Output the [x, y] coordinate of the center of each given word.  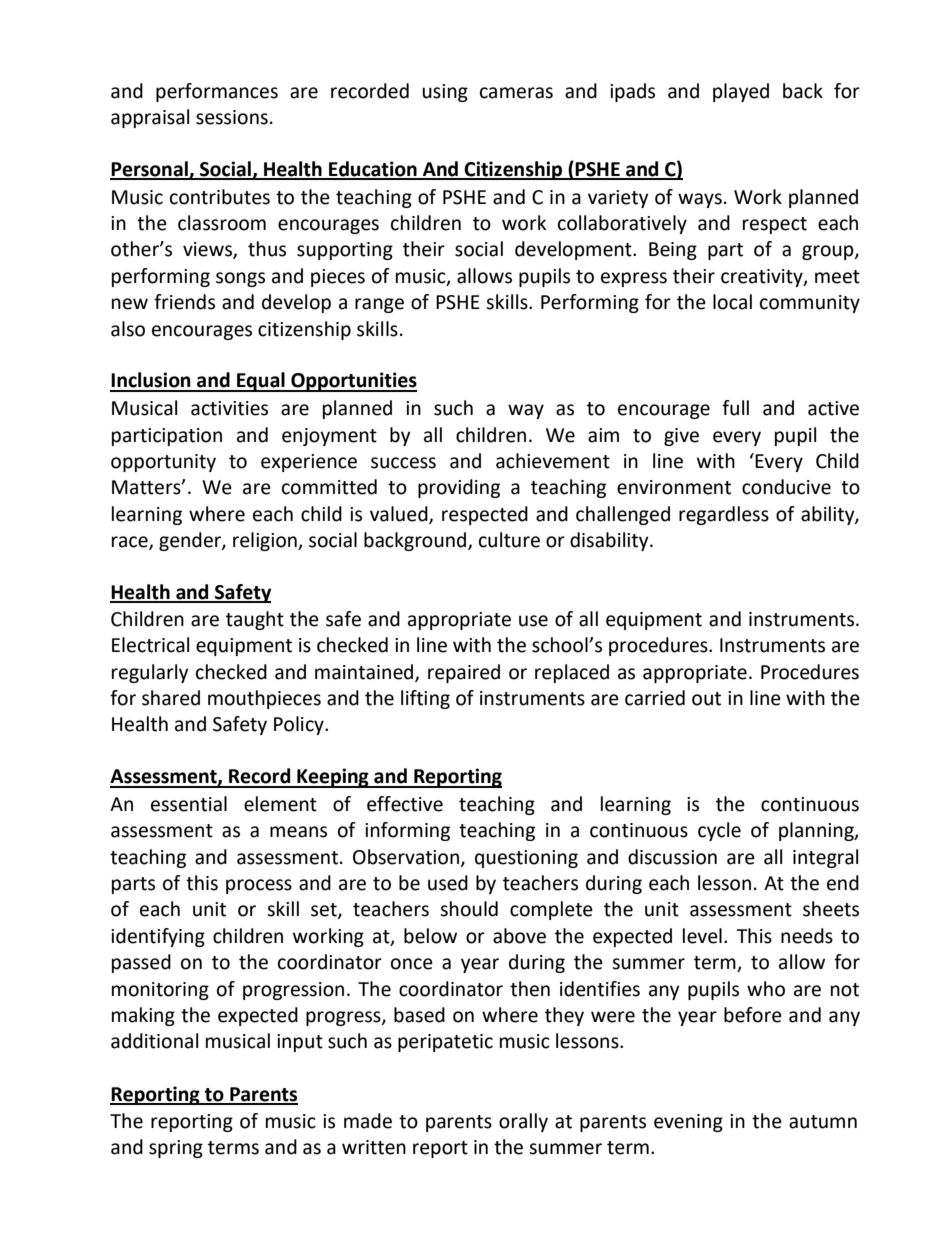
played [741, 92]
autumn [823, 1122]
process [259, 886]
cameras [516, 93]
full [735, 408]
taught [255, 620]
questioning [526, 859]
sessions [232, 117]
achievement [553, 461]
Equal [261, 382]
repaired [464, 673]
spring [176, 1149]
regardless [724, 515]
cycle [719, 831]
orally [523, 1122]
